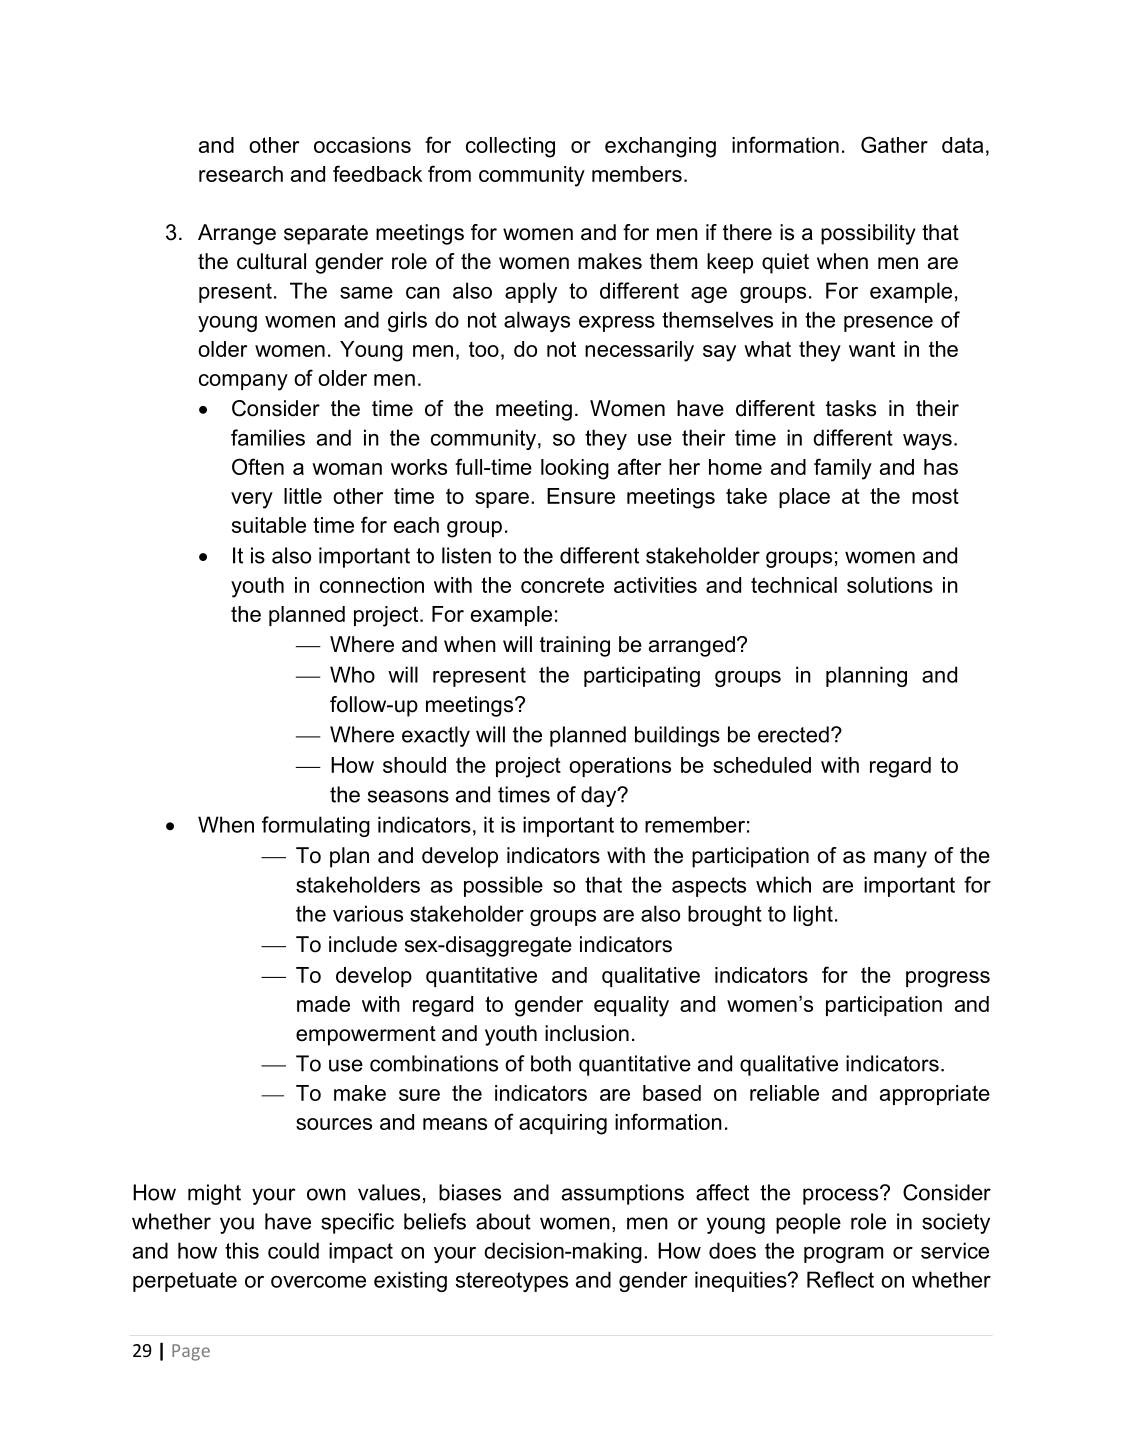 The width and height of the screenshot is (1122, 1453). Describe the element at coordinates (318, 1282) in the screenshot. I see `overcome` at that location.
